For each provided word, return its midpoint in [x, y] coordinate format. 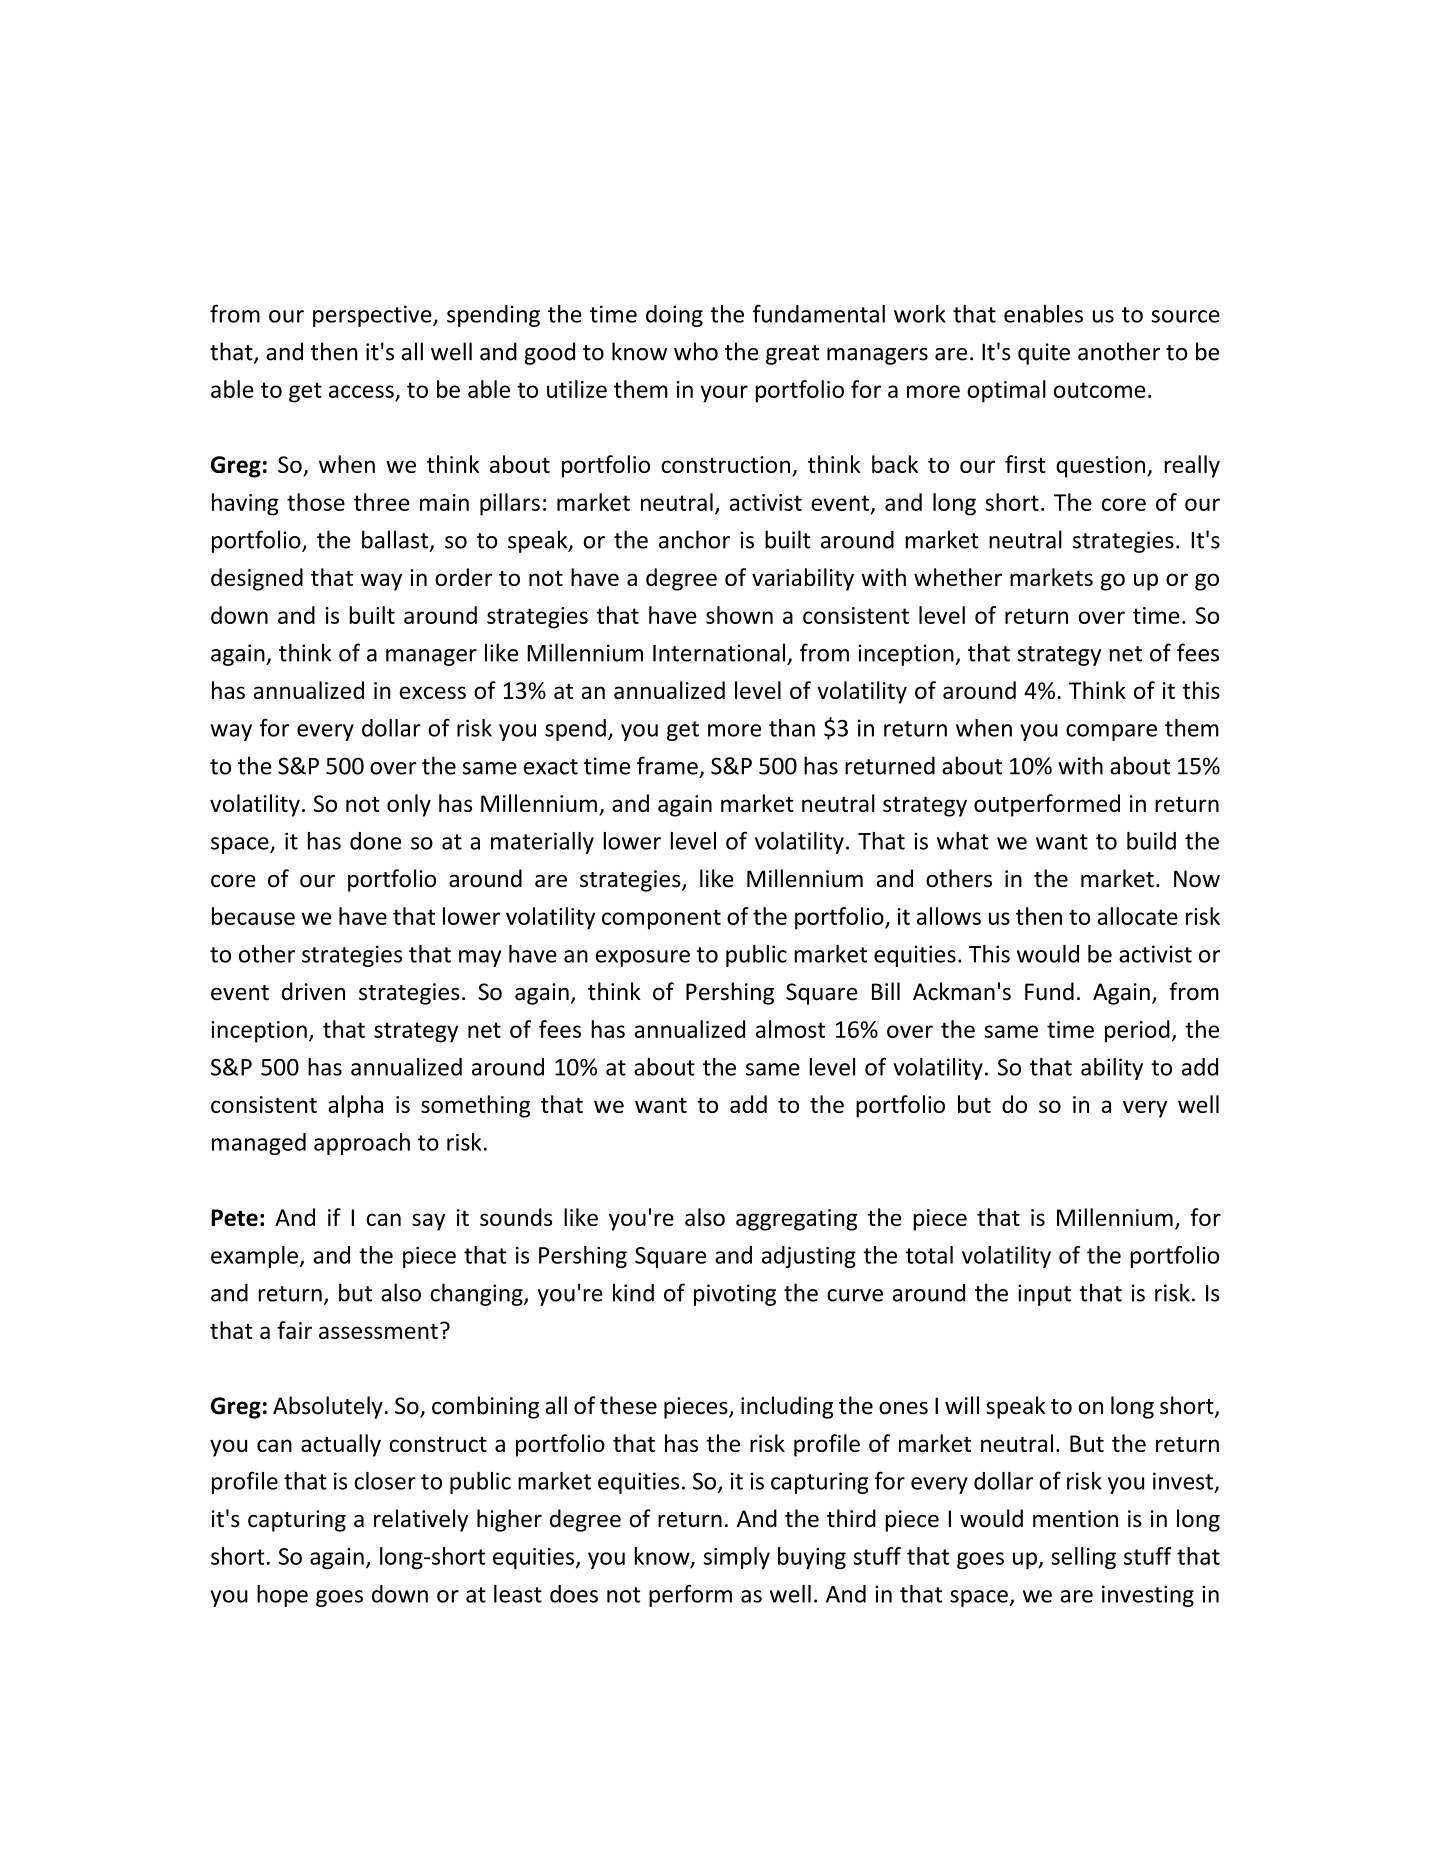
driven [313, 991]
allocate [1137, 916]
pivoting [735, 1295]
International [719, 652]
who [696, 351]
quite [1044, 354]
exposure [643, 958]
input [1044, 1295]
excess [433, 692]
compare [1111, 732]
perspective [373, 316]
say [428, 1222]
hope [282, 1596]
